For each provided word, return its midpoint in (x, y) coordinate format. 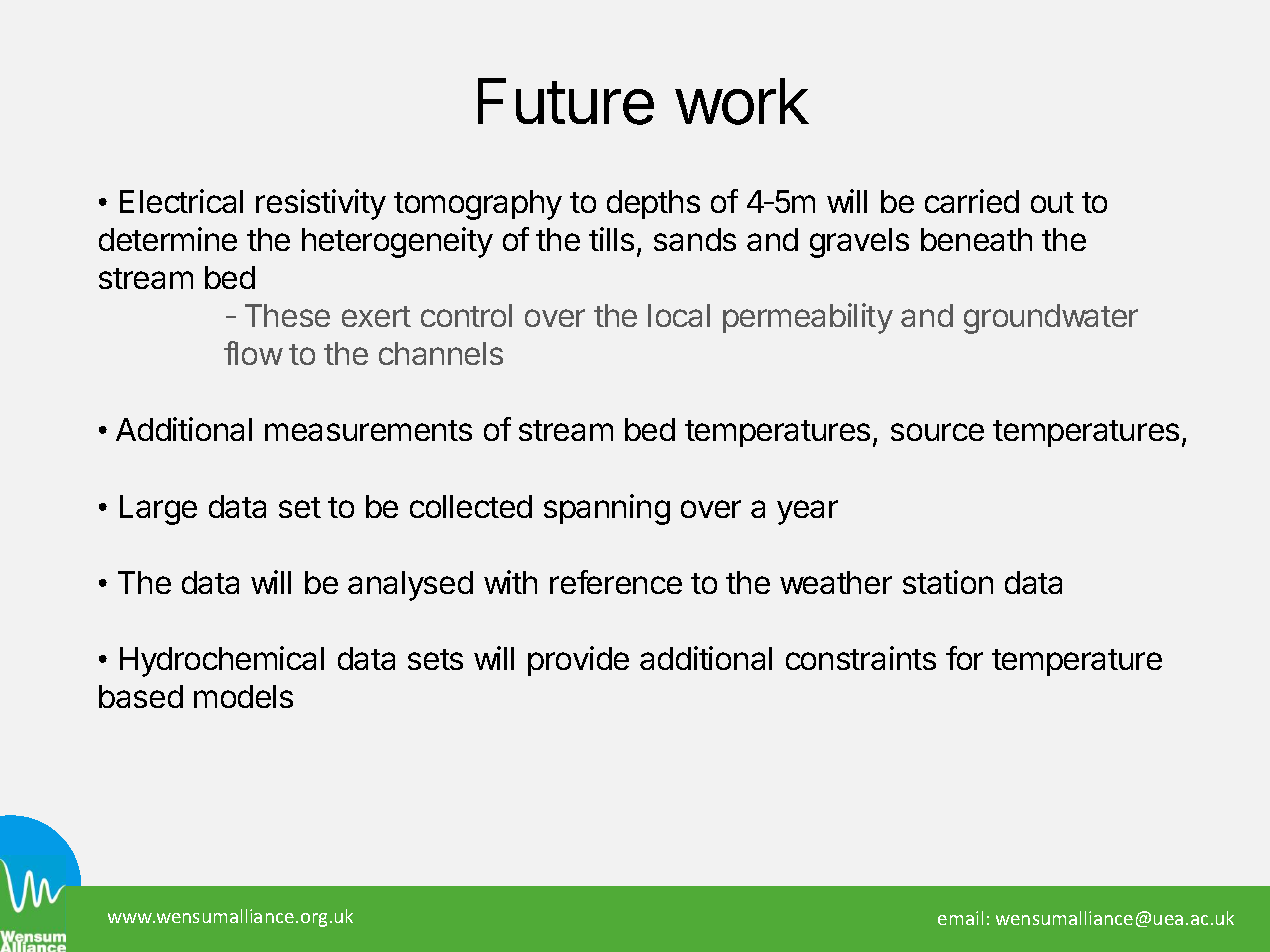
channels (441, 353)
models (243, 696)
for (964, 658)
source (937, 432)
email (960, 918)
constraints (861, 658)
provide (578, 661)
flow (253, 353)
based (141, 696)
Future (566, 101)
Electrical (181, 201)
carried (972, 201)
